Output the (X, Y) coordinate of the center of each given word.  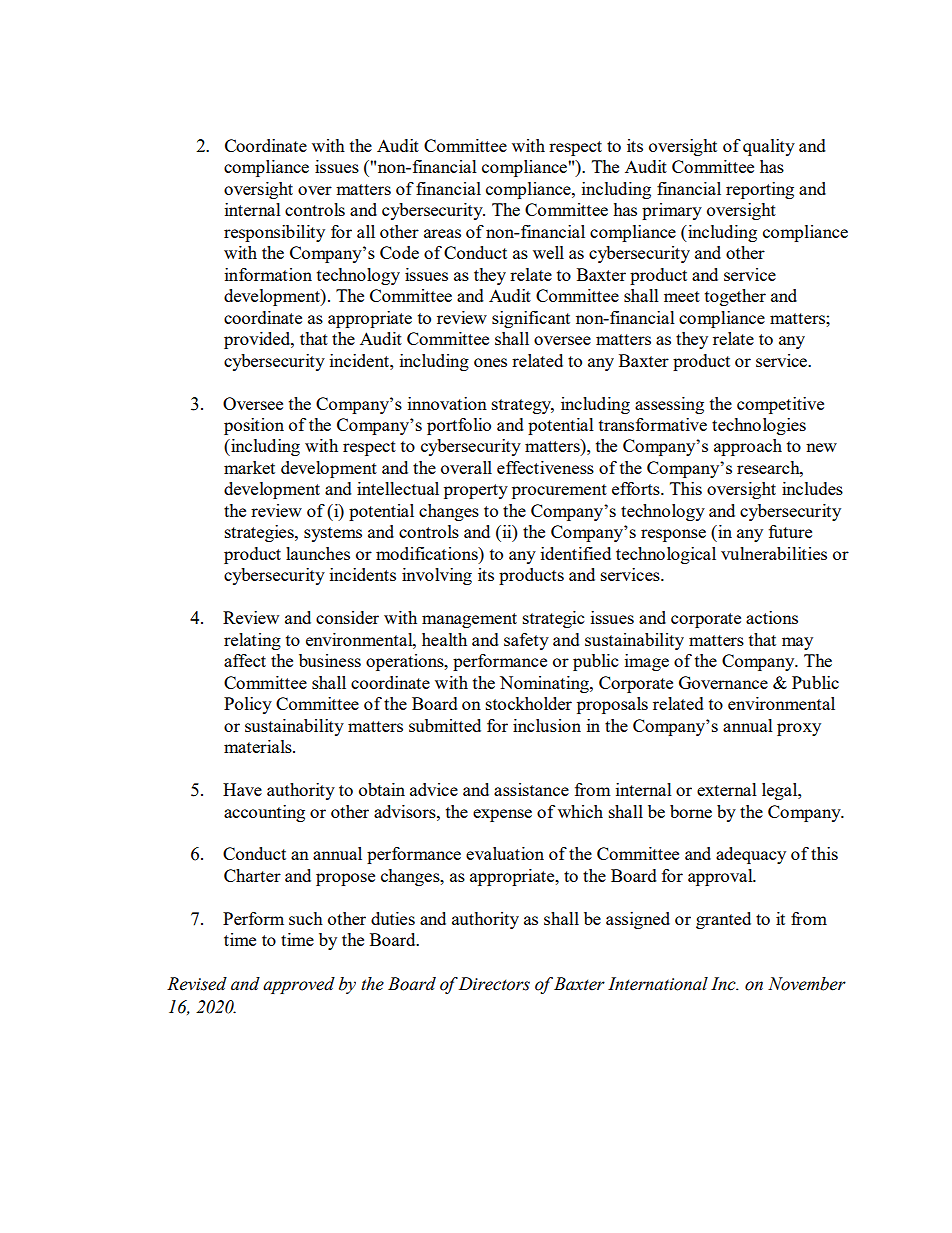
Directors (494, 984)
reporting (760, 190)
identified (576, 553)
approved (299, 985)
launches (318, 553)
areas (442, 233)
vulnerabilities (774, 553)
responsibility (274, 233)
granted (723, 920)
